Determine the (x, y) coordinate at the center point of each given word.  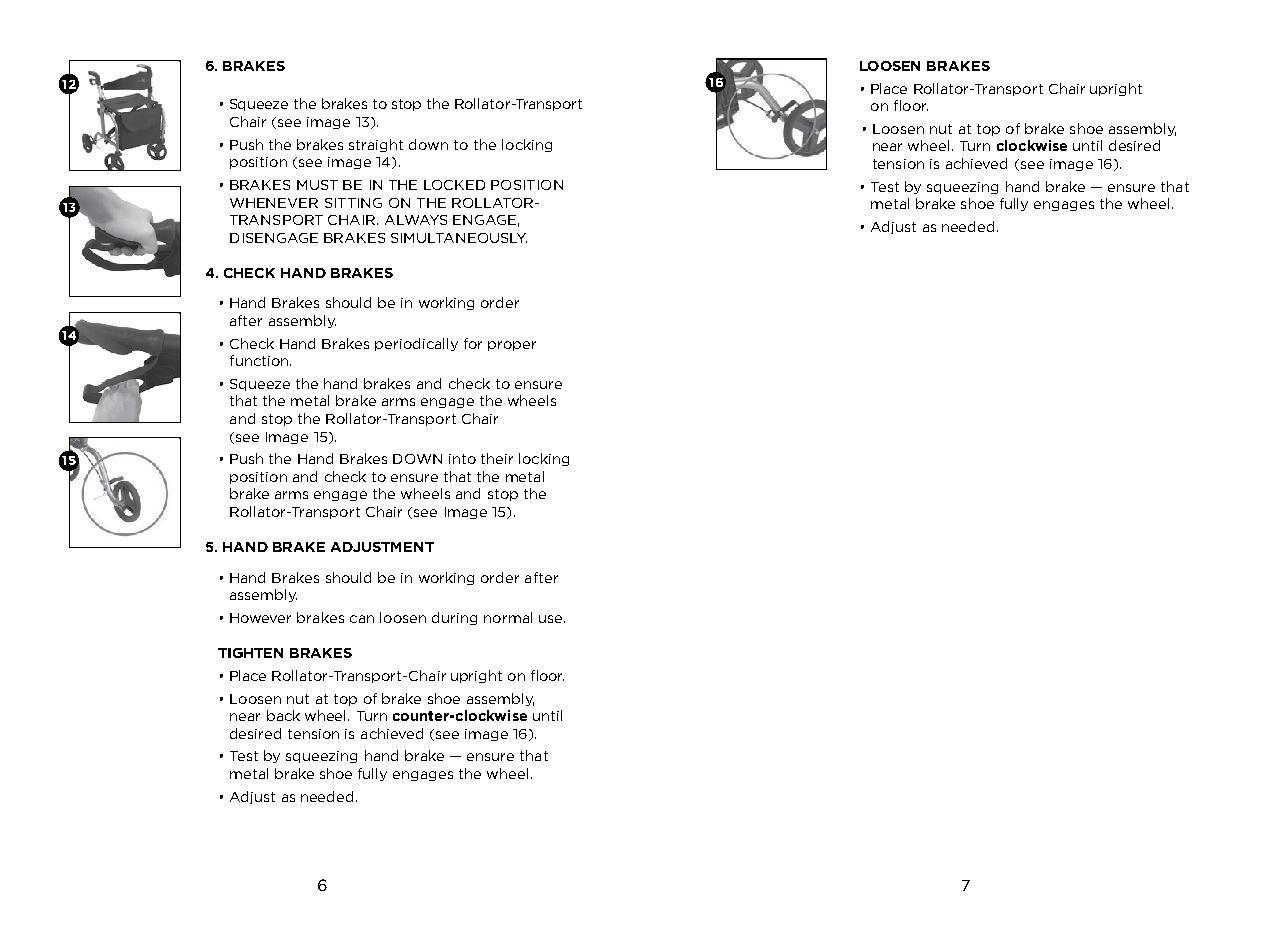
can (362, 619)
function (260, 360)
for (473, 343)
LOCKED (454, 185)
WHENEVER (274, 203)
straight (376, 145)
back (283, 715)
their (497, 458)
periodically (416, 344)
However (260, 618)
